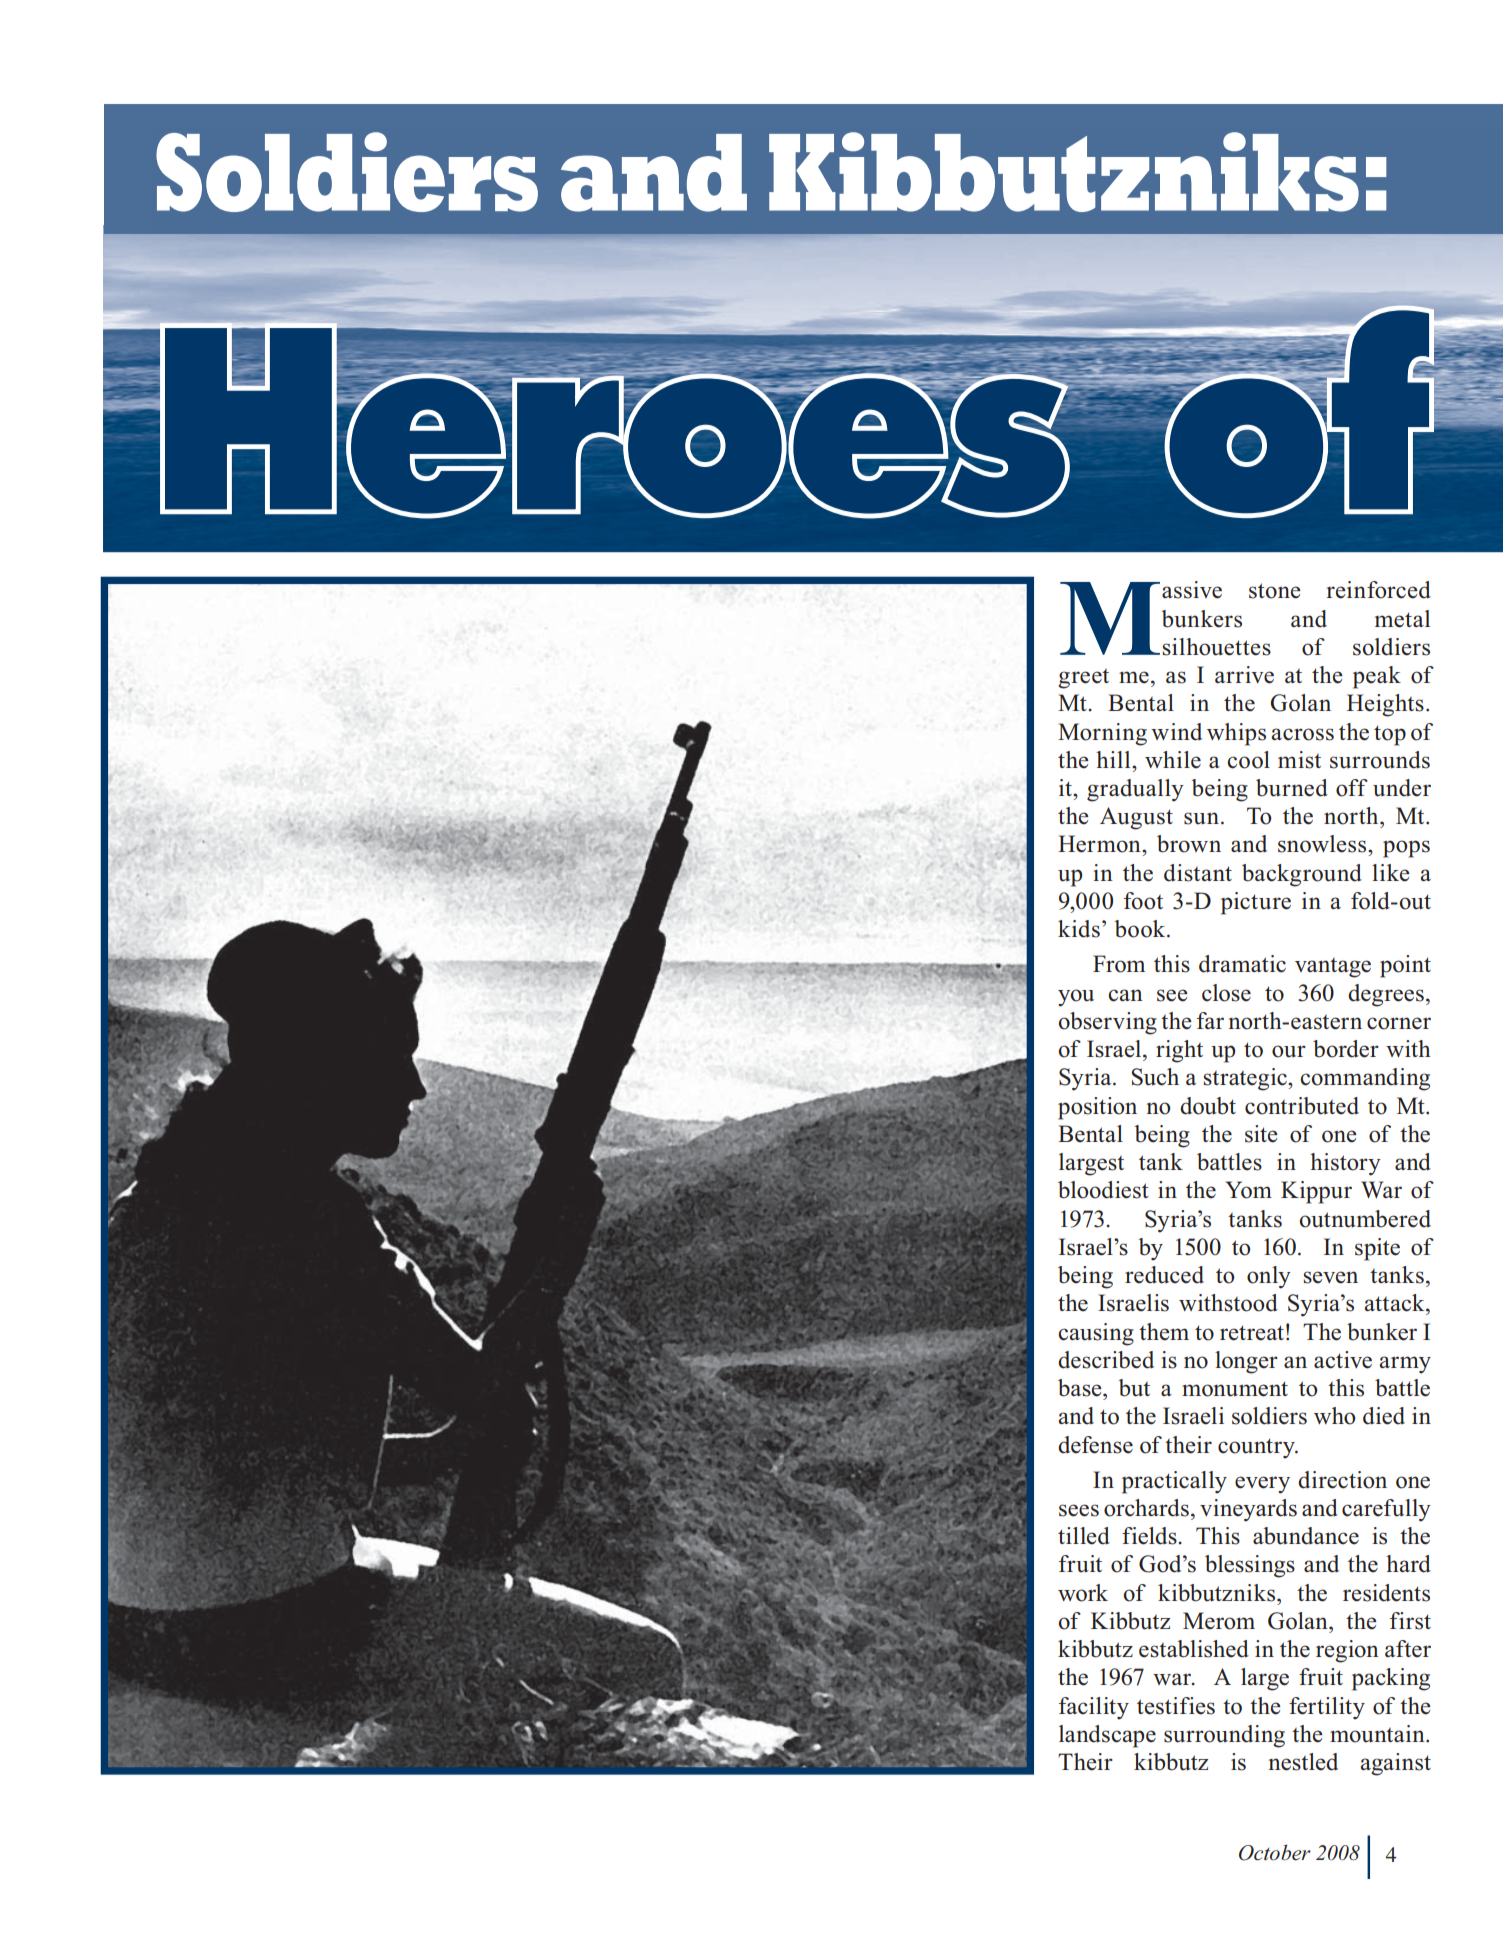  Describe the element at coordinates (1084, 1536) in the screenshot. I see `tilled` at that location.
